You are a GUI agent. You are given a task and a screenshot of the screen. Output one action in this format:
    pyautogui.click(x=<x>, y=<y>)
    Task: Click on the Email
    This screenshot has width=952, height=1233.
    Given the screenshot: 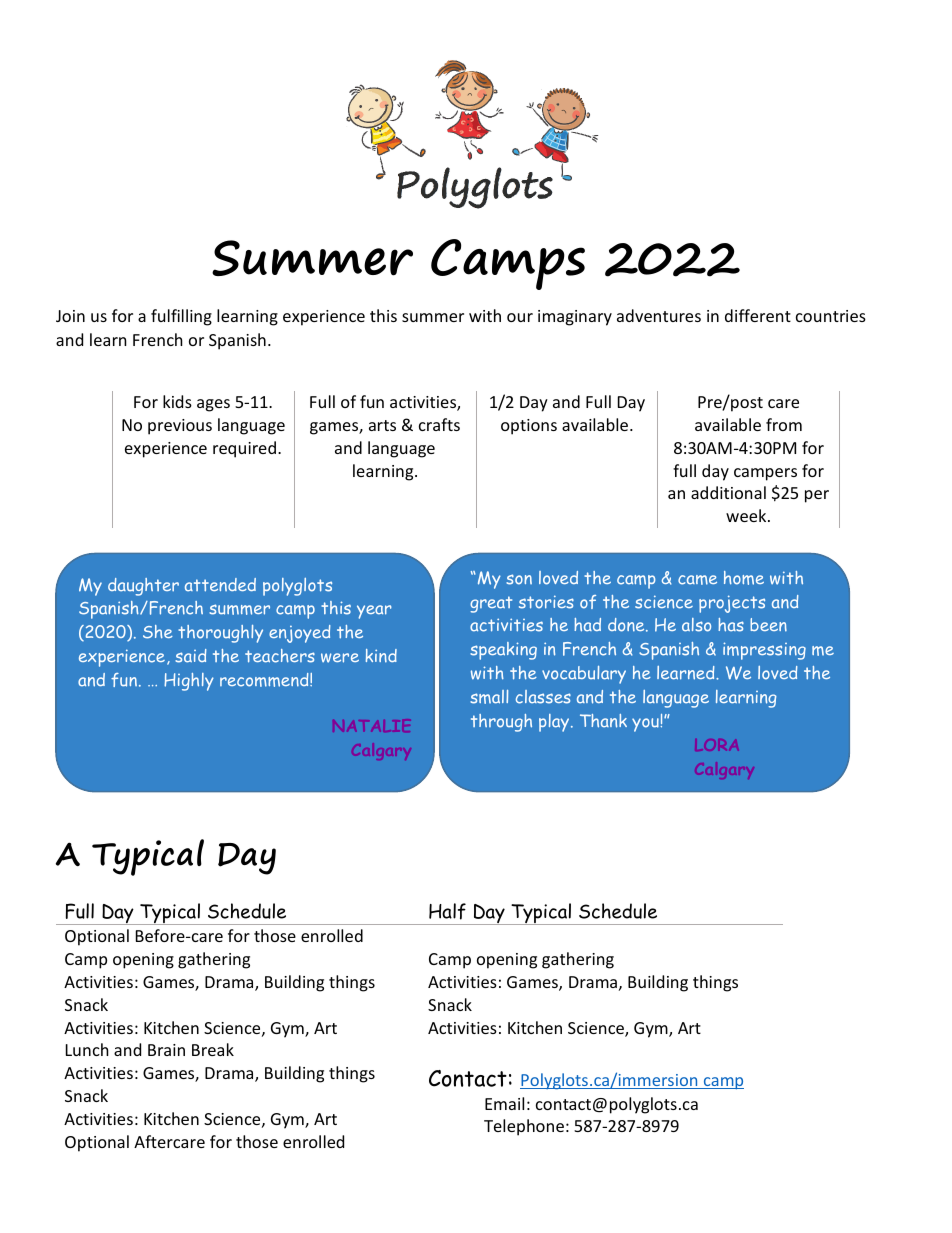 What is the action you would take?
    pyautogui.click(x=504, y=1103)
